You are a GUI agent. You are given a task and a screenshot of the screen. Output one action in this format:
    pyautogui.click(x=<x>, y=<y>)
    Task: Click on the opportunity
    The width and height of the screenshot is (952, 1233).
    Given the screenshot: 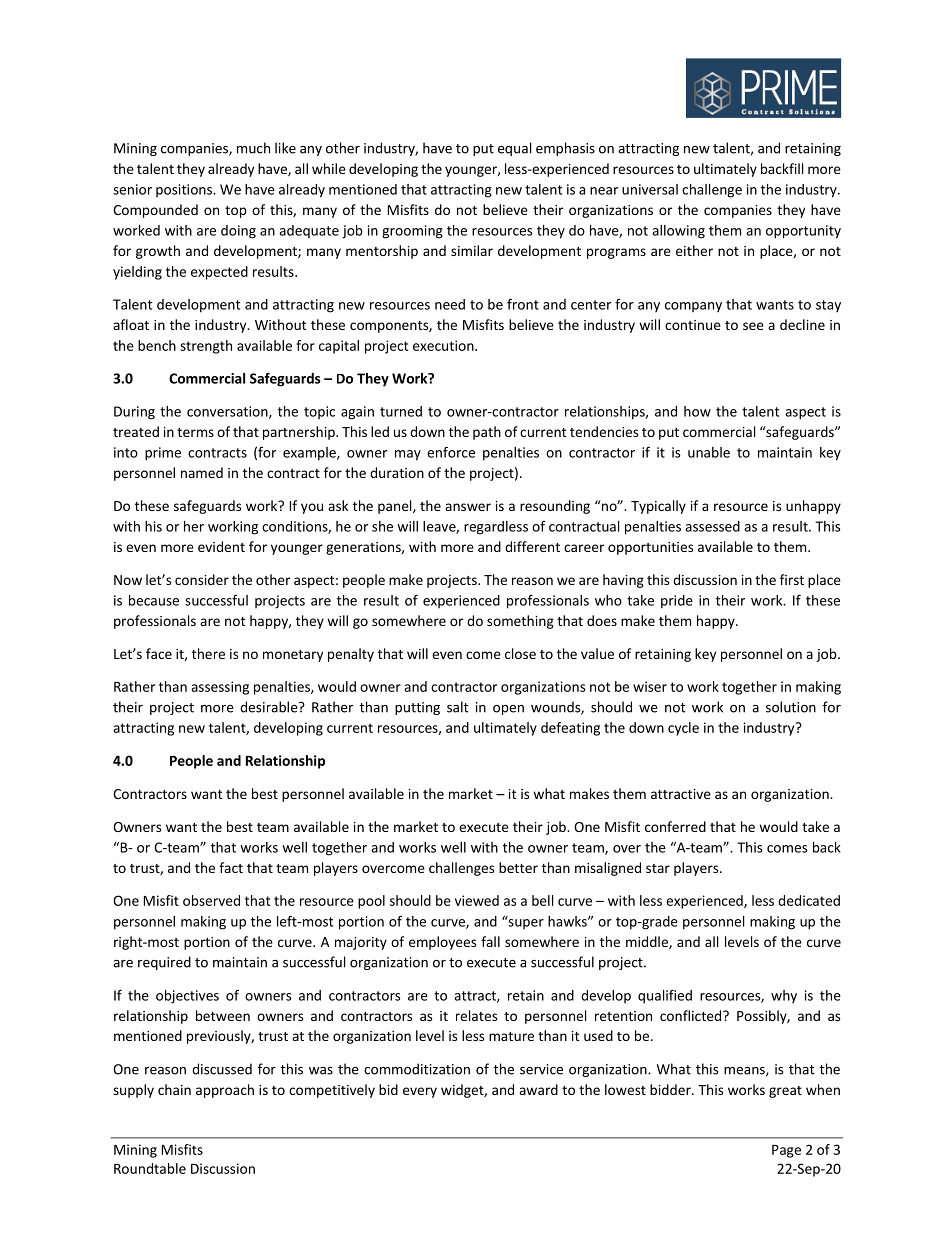 What is the action you would take?
    pyautogui.click(x=803, y=232)
